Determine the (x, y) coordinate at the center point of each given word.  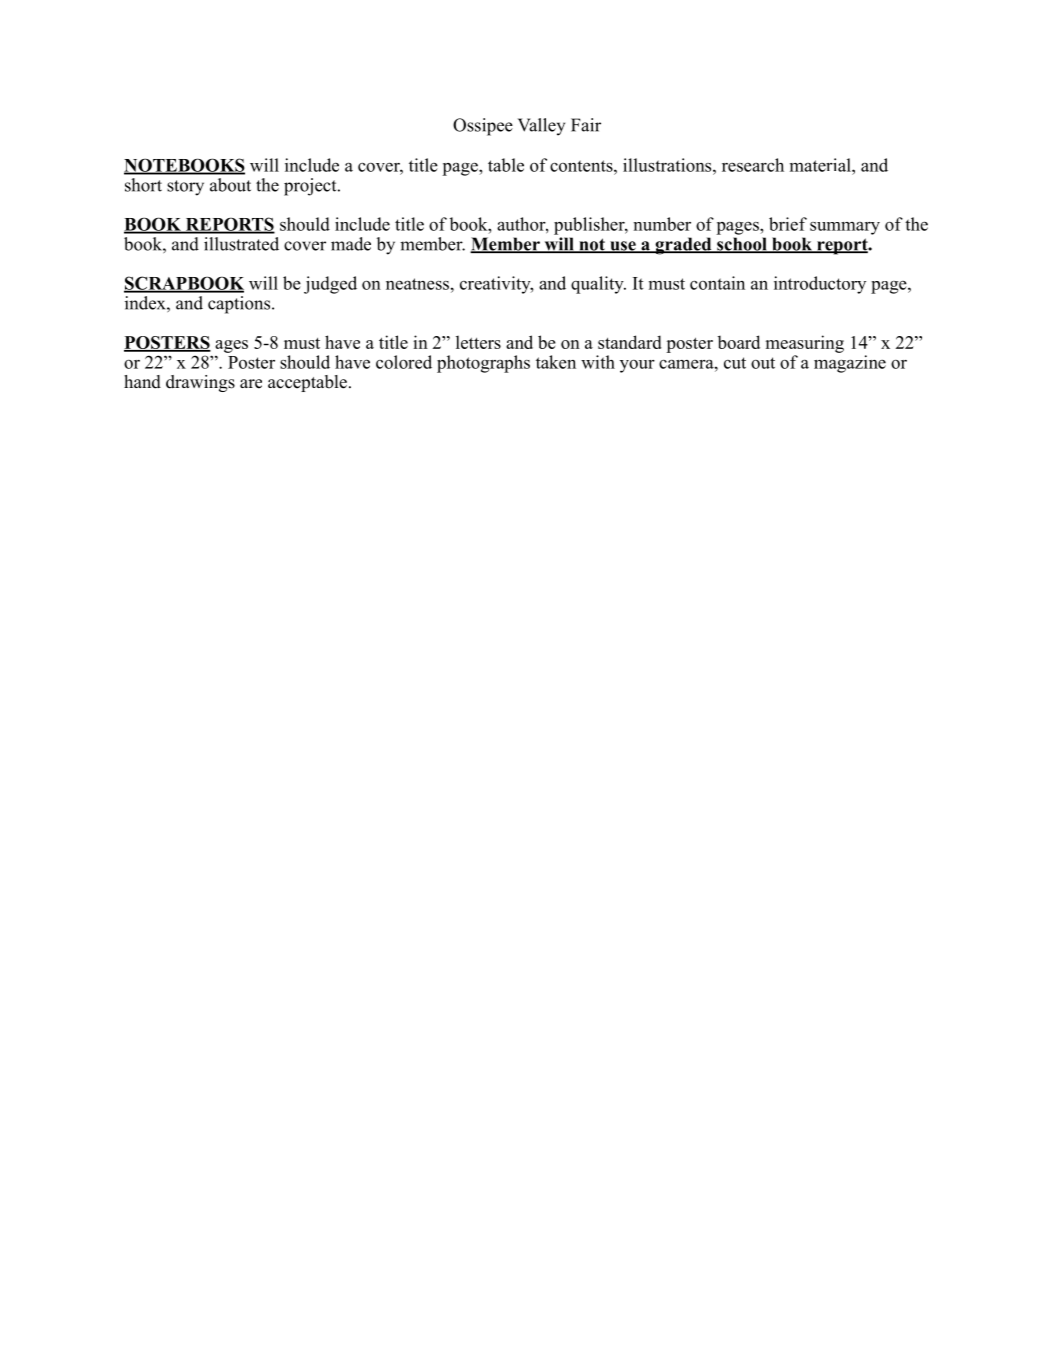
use (623, 247)
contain (717, 283)
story (185, 188)
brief (788, 224)
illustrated (241, 244)
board (738, 342)
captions (240, 305)
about (230, 185)
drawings (200, 383)
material (821, 165)
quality (598, 285)
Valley (541, 127)
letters (478, 342)
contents (582, 166)
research (753, 165)
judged (330, 285)
